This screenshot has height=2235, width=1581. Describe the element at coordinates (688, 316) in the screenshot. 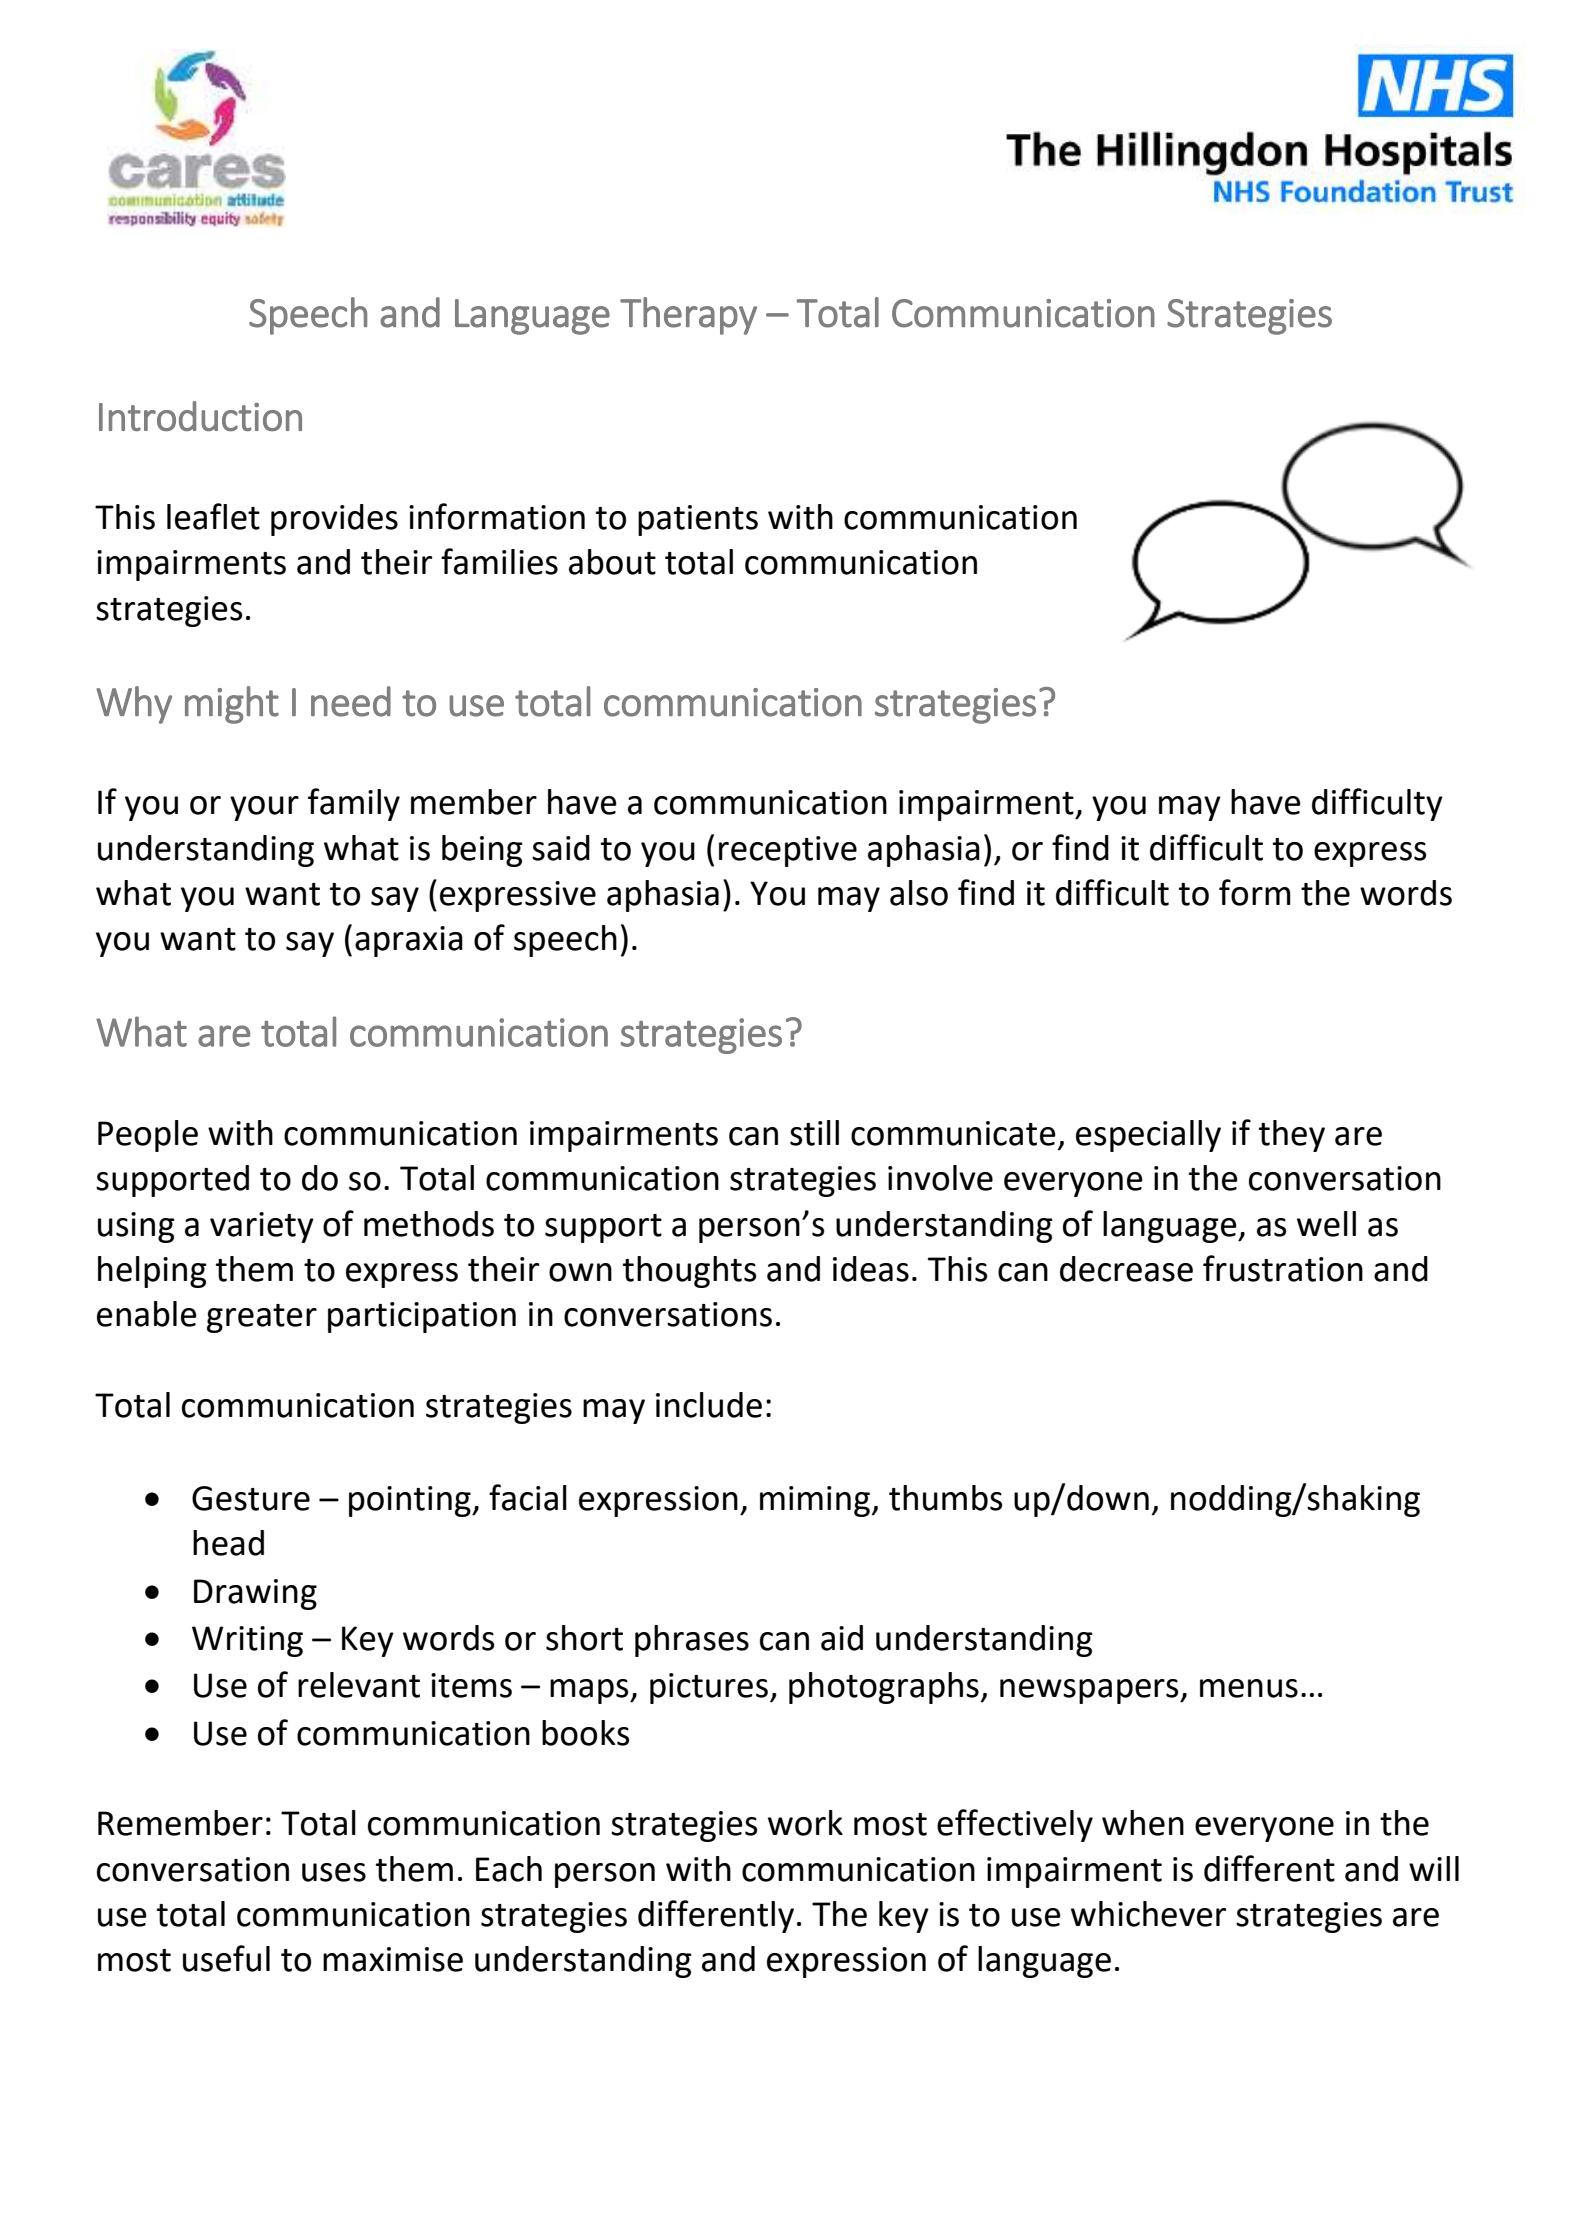

I see `Therapy` at that location.
